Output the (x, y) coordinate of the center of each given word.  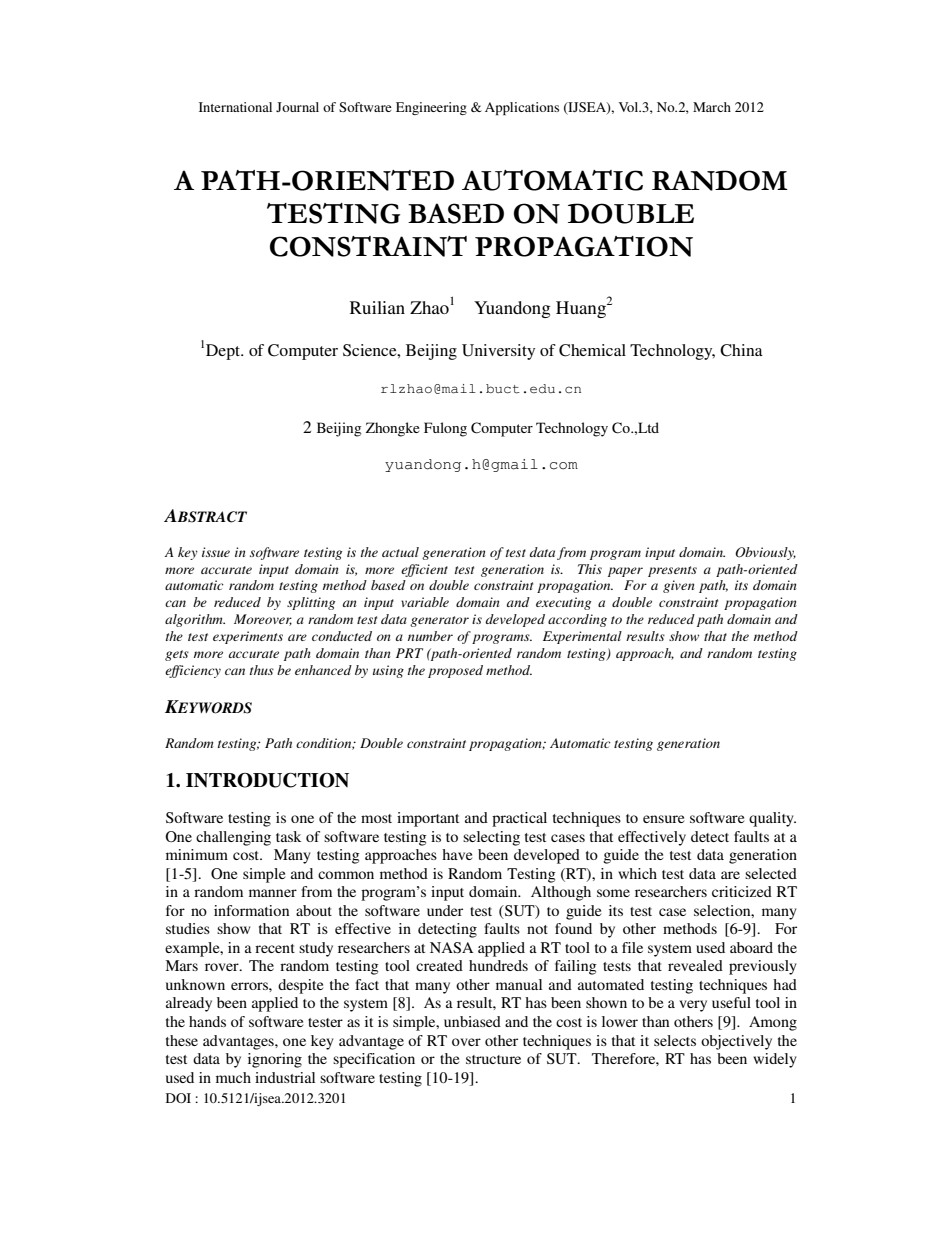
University (498, 352)
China (741, 350)
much (233, 1077)
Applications (522, 108)
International (235, 107)
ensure (663, 819)
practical (519, 819)
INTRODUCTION (267, 780)
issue (216, 552)
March (712, 107)
